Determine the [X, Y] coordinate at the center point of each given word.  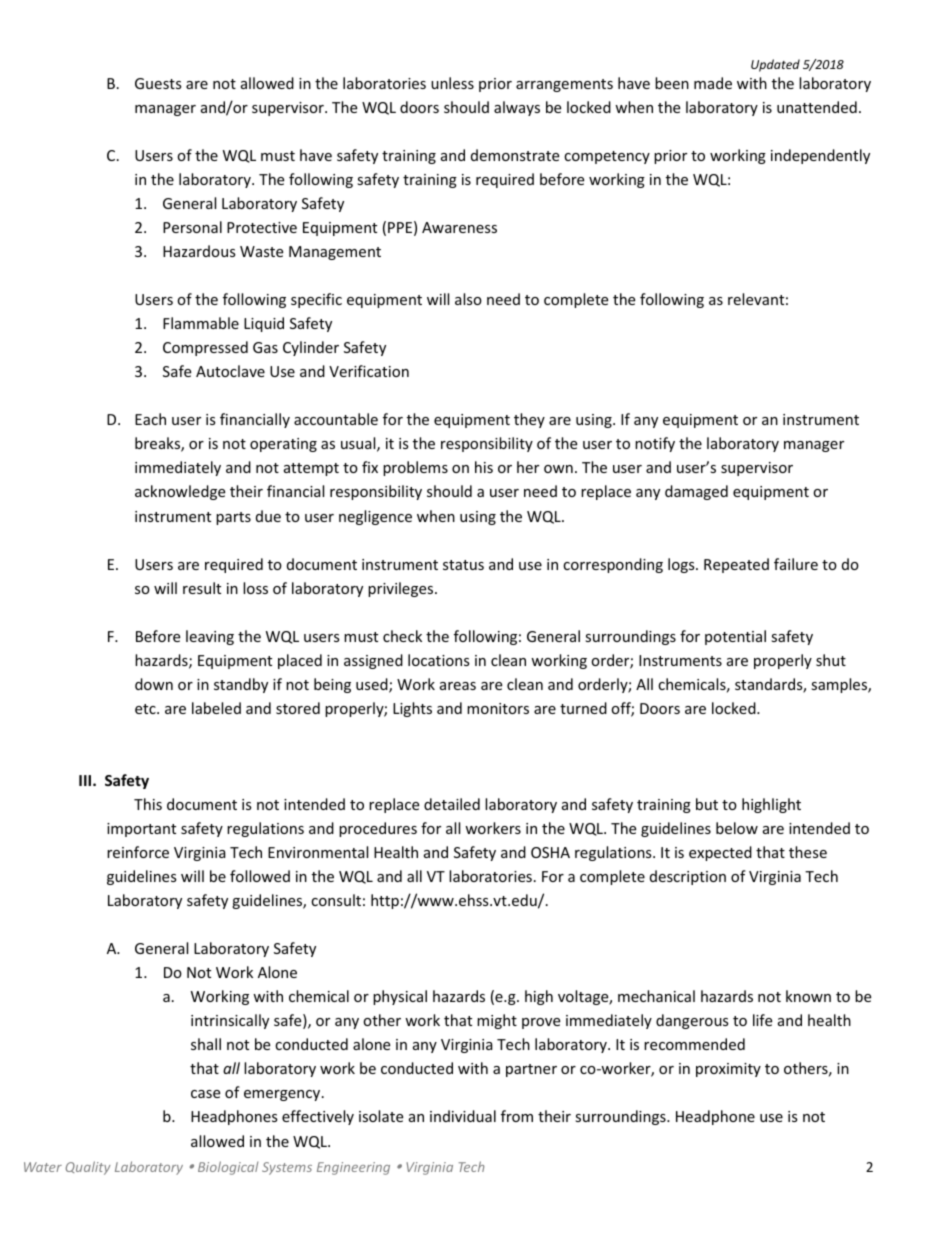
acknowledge [180, 492]
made [713, 83]
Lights [412, 709]
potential [735, 637]
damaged [696, 492]
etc [146, 709]
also [468, 299]
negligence [375, 517]
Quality [88, 1168]
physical [400, 997]
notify [655, 444]
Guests [158, 83]
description [688, 877]
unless [452, 83]
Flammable [201, 323]
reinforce [138, 852]
